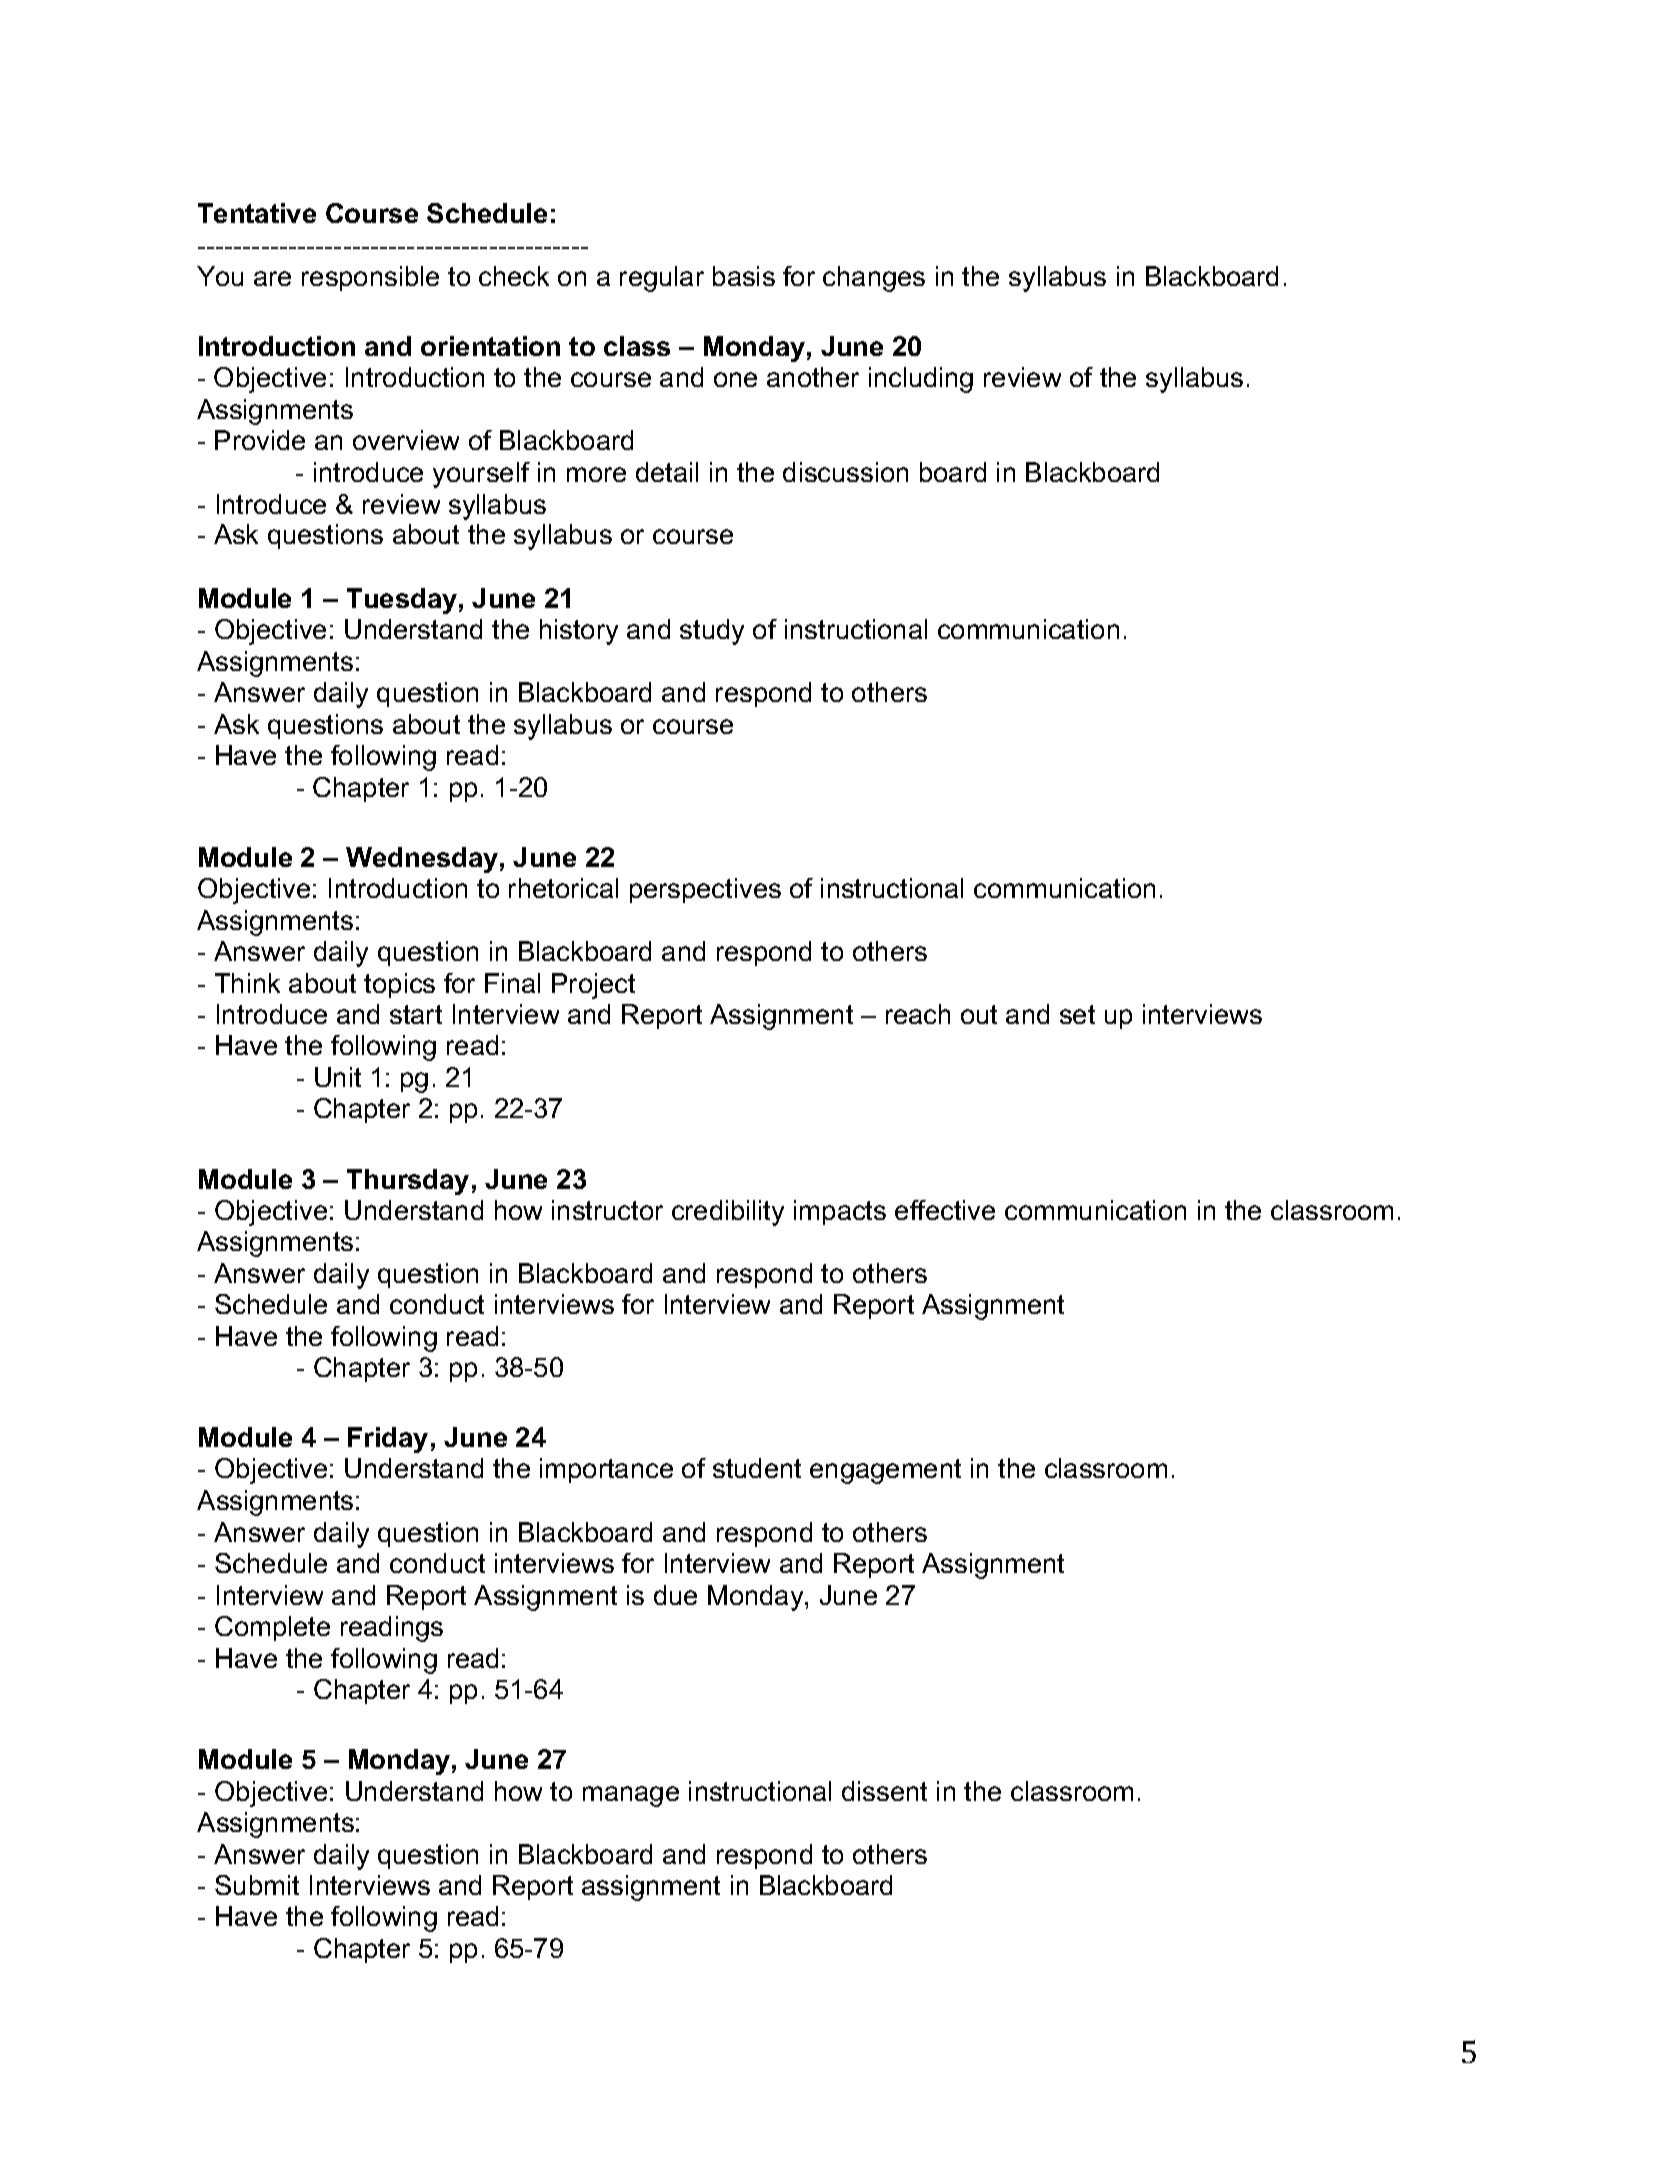 The height and width of the page is (2169, 1676). I want to click on changes, so click(874, 279).
